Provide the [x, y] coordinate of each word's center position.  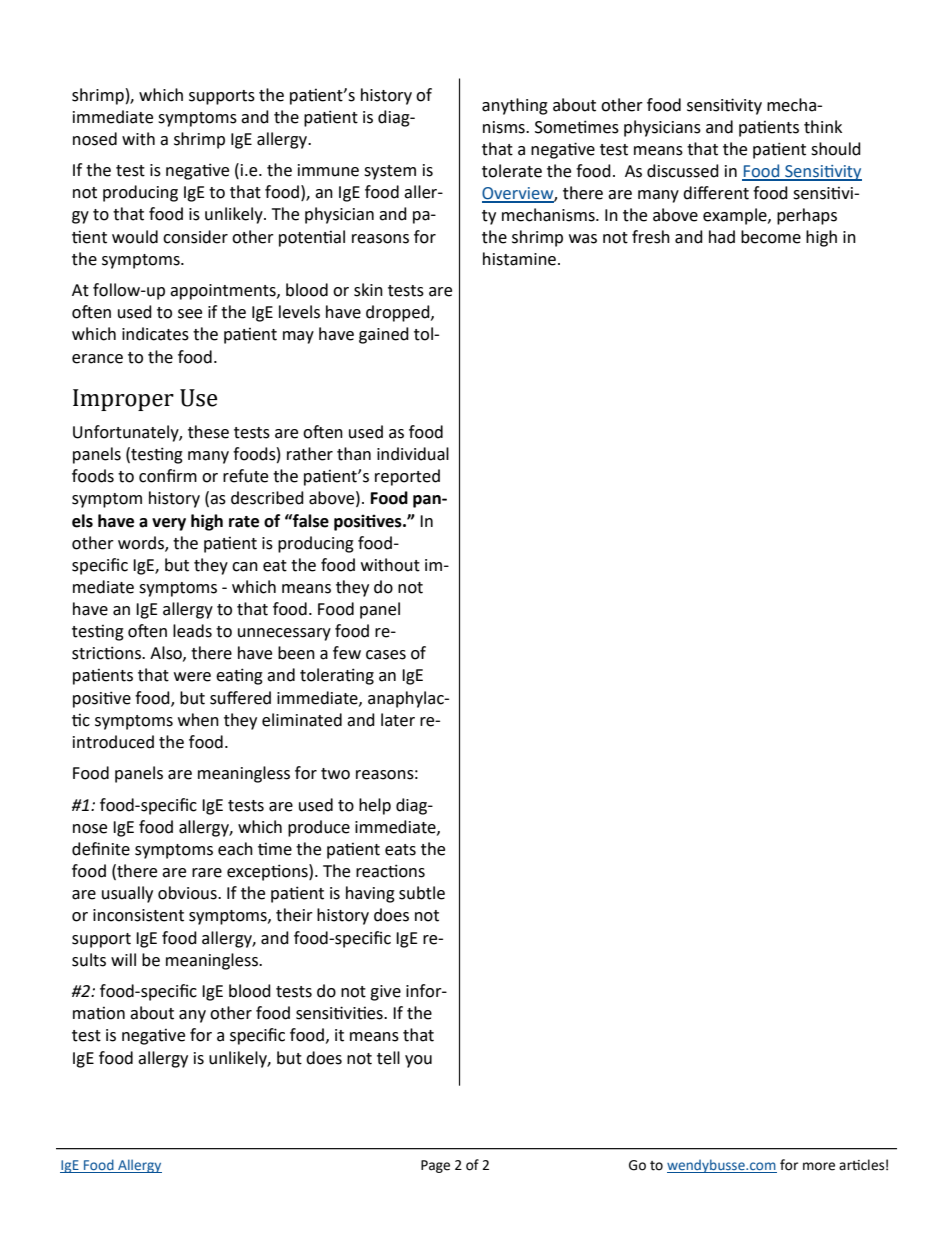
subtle [422, 893]
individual [413, 454]
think [823, 127]
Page [435, 1166]
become [771, 237]
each [235, 849]
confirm [168, 476]
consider [195, 237]
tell [388, 1058]
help [375, 806]
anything [515, 106]
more [819, 1166]
